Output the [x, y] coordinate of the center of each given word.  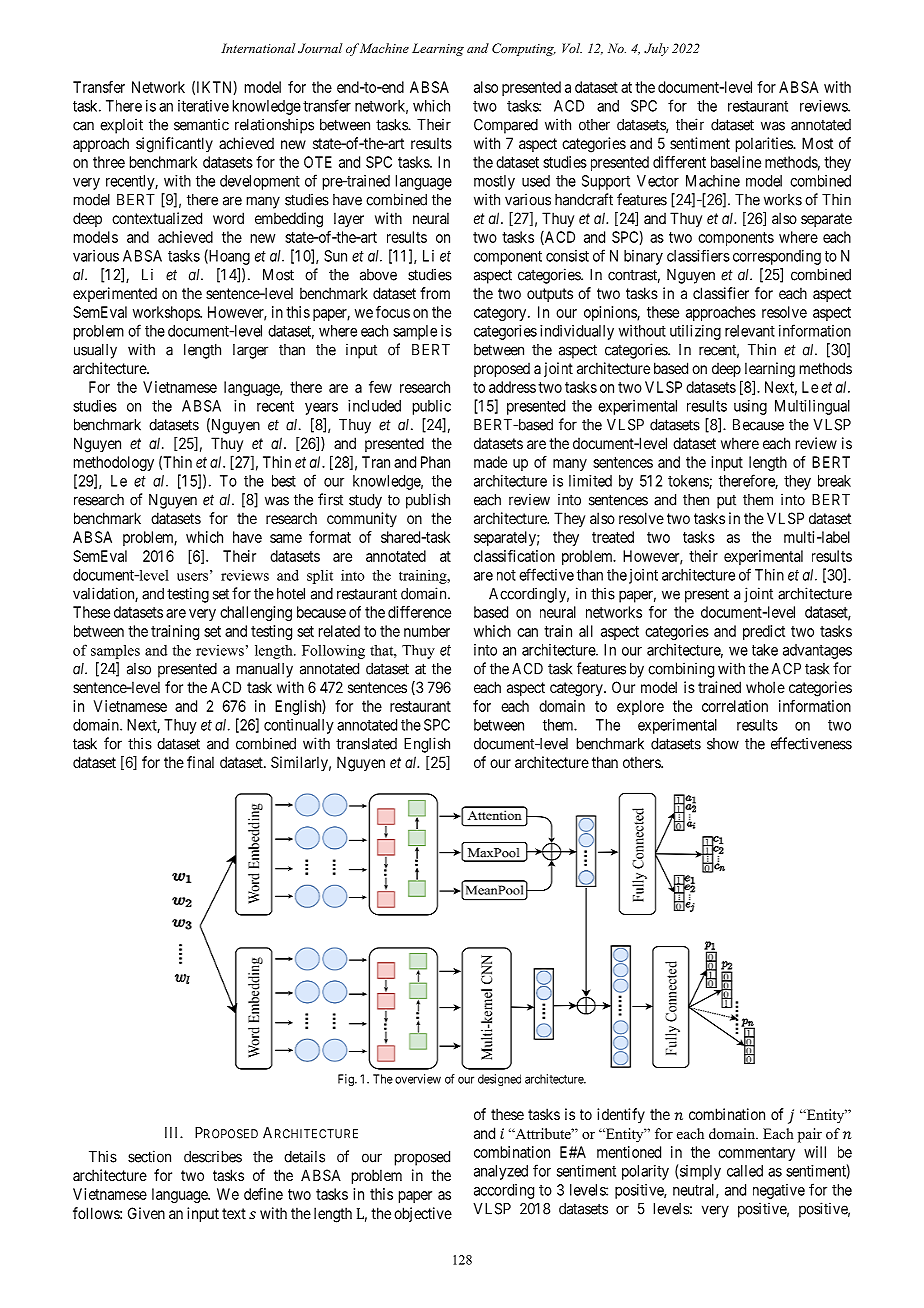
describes [213, 1156]
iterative [203, 106]
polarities [765, 144]
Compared [506, 126]
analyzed [501, 1172]
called [745, 1171]
